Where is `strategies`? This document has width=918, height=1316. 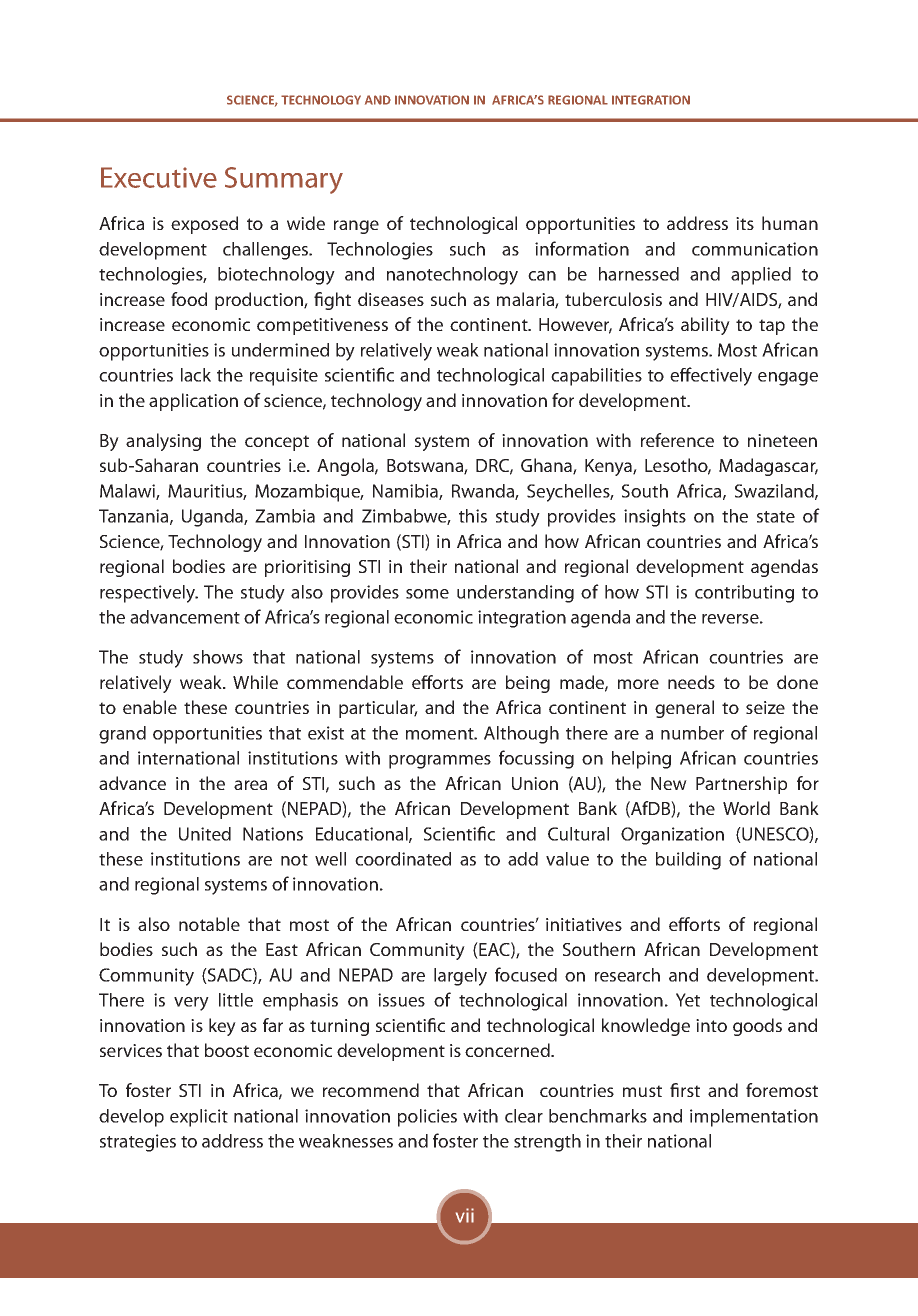 strategies is located at coordinates (138, 1143).
